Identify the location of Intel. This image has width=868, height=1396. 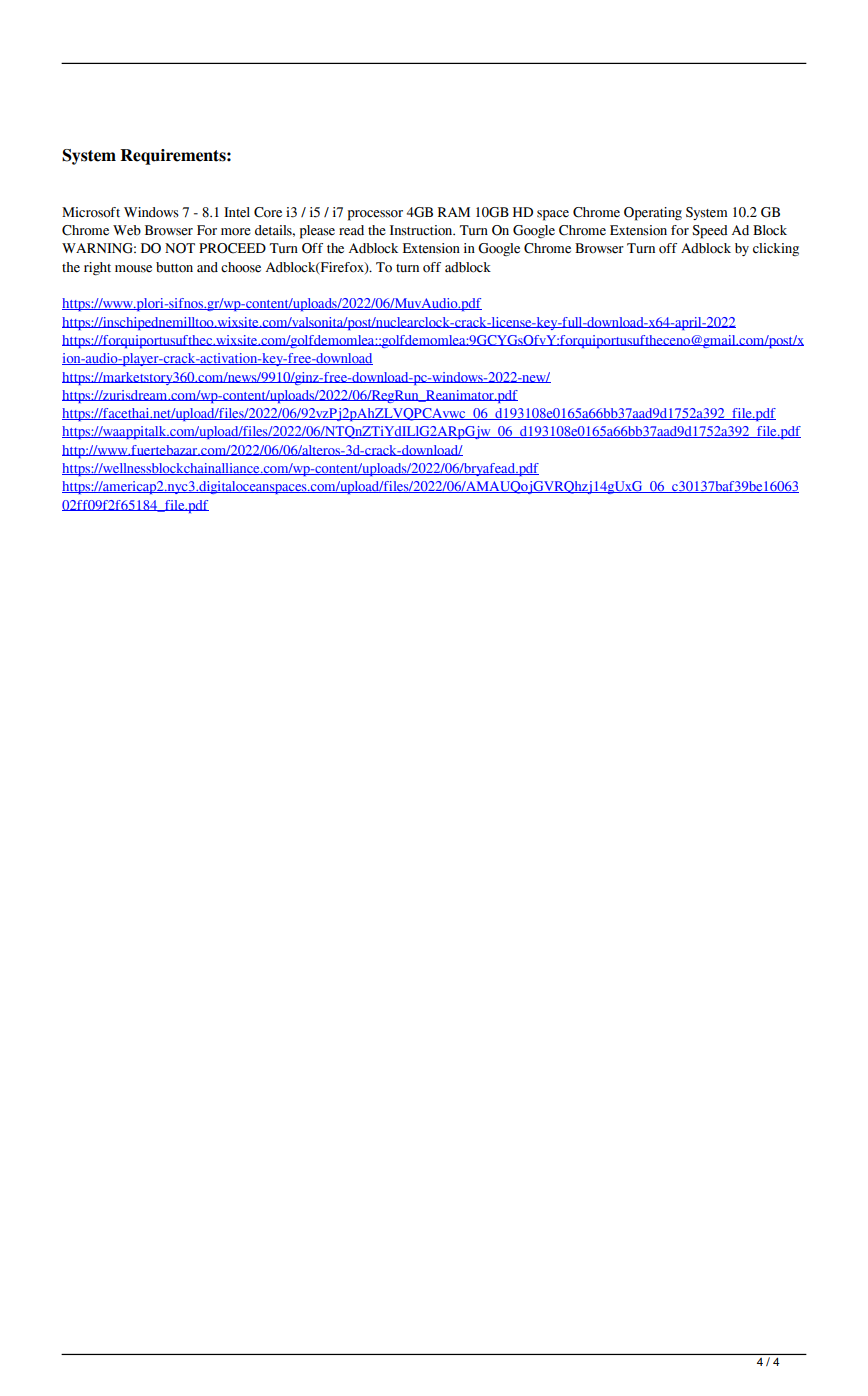
(237, 212).
